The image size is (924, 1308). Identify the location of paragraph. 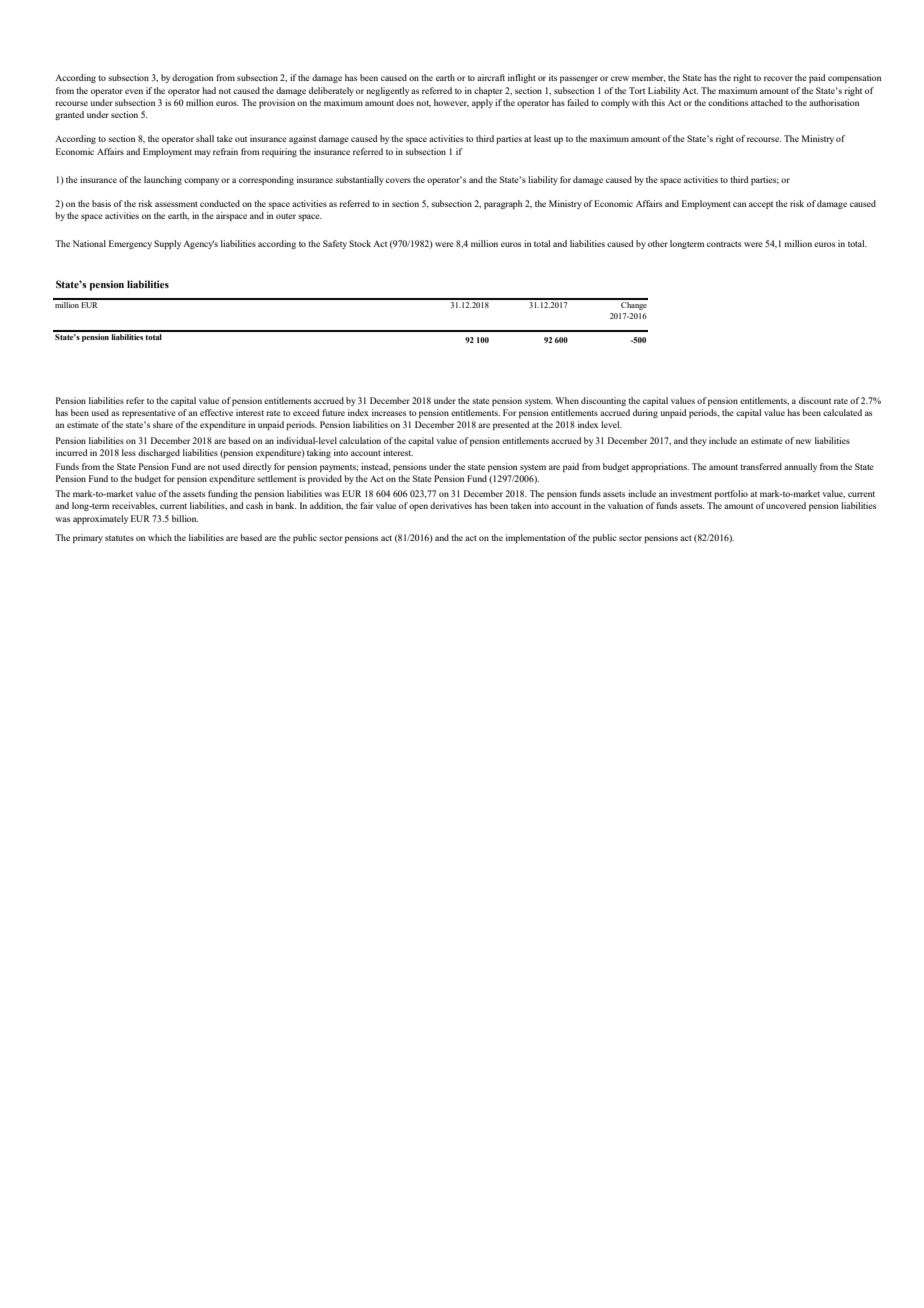
(503, 204).
